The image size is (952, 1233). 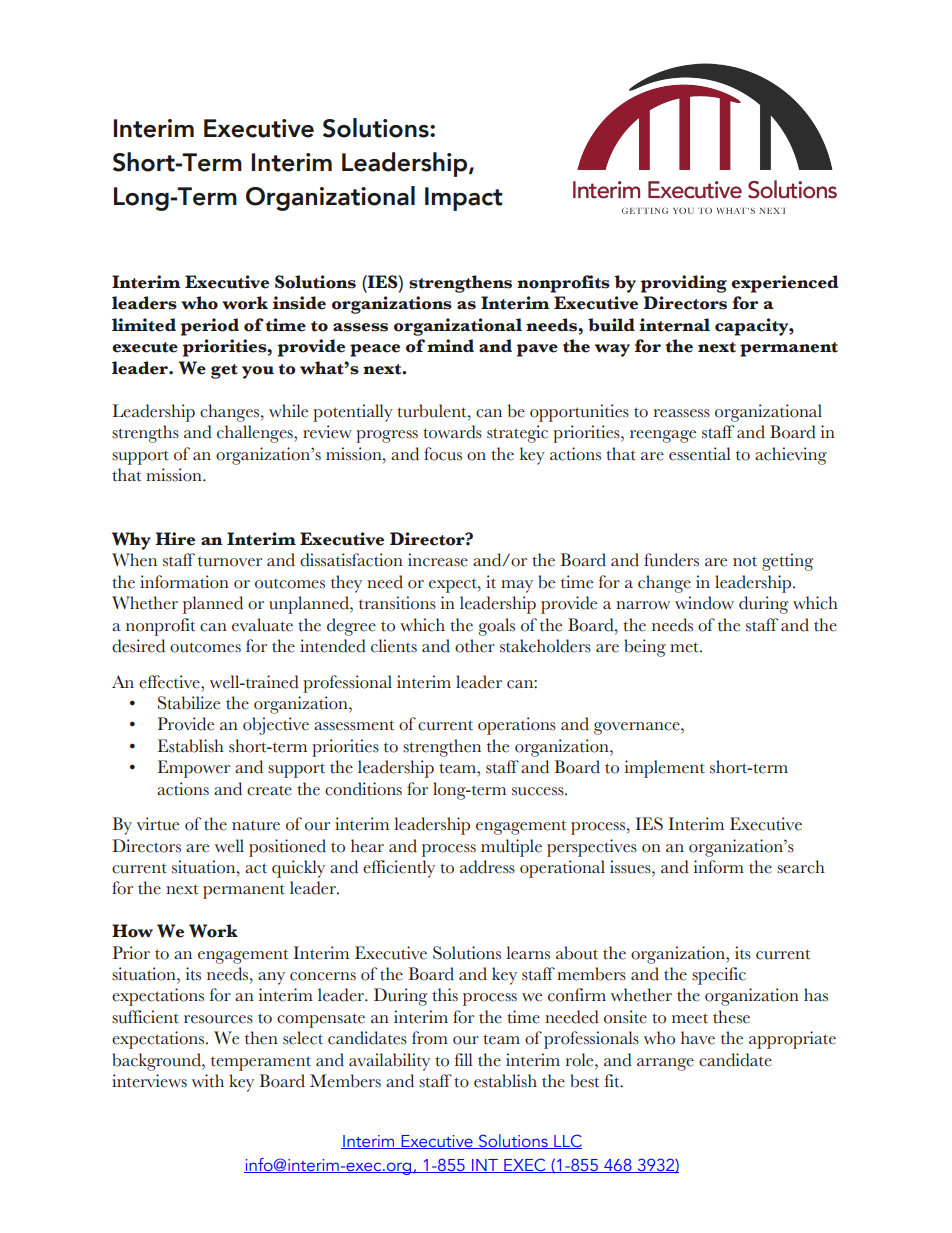 I want to click on increase, so click(x=438, y=560).
